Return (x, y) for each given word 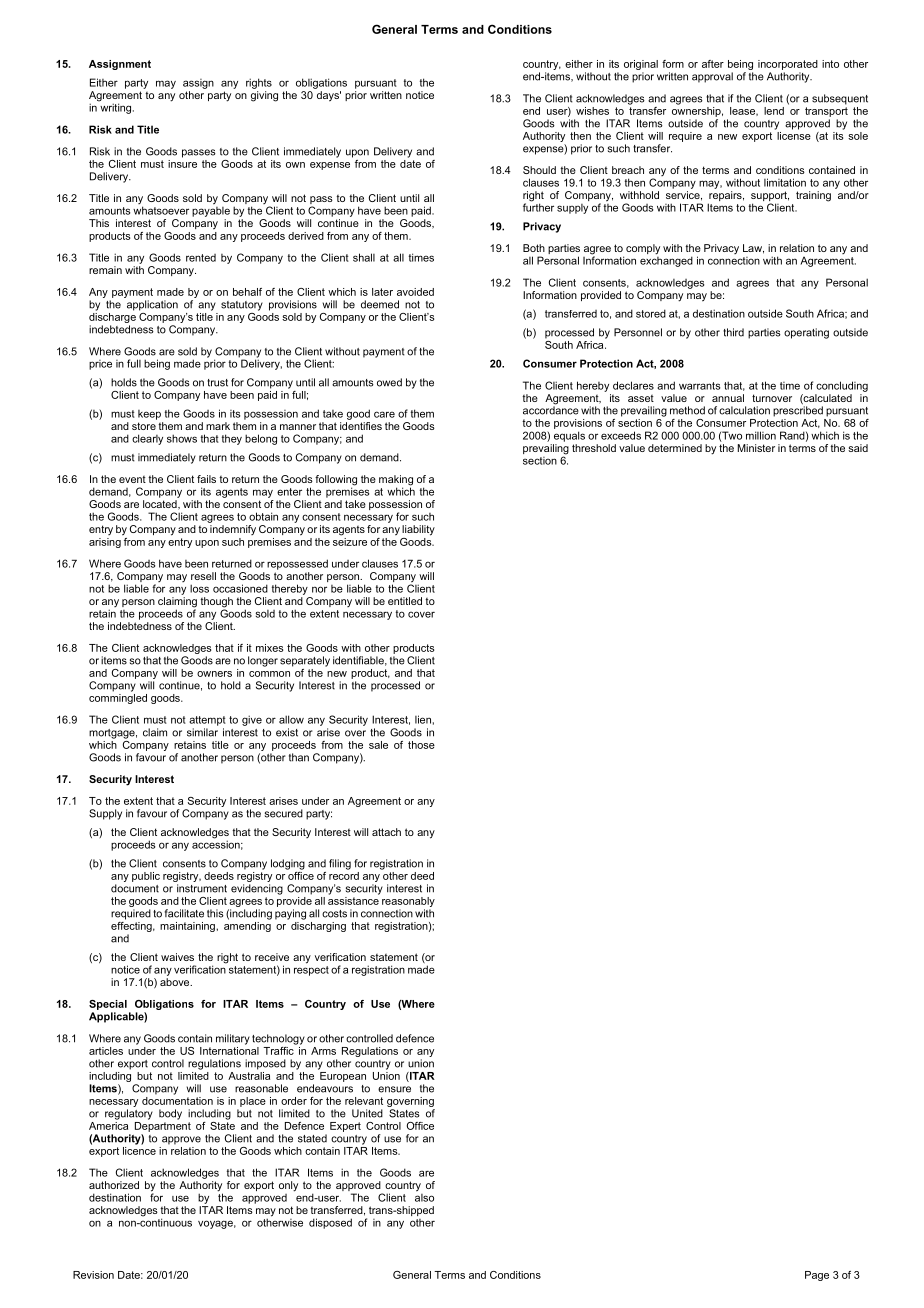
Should (539, 170)
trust (217, 383)
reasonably (408, 903)
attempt (207, 721)
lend (774, 111)
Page (817, 1276)
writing (116, 107)
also (424, 1196)
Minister (756, 448)
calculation (744, 410)
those (421, 745)
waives (177, 957)
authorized (114, 1185)
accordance (551, 409)
